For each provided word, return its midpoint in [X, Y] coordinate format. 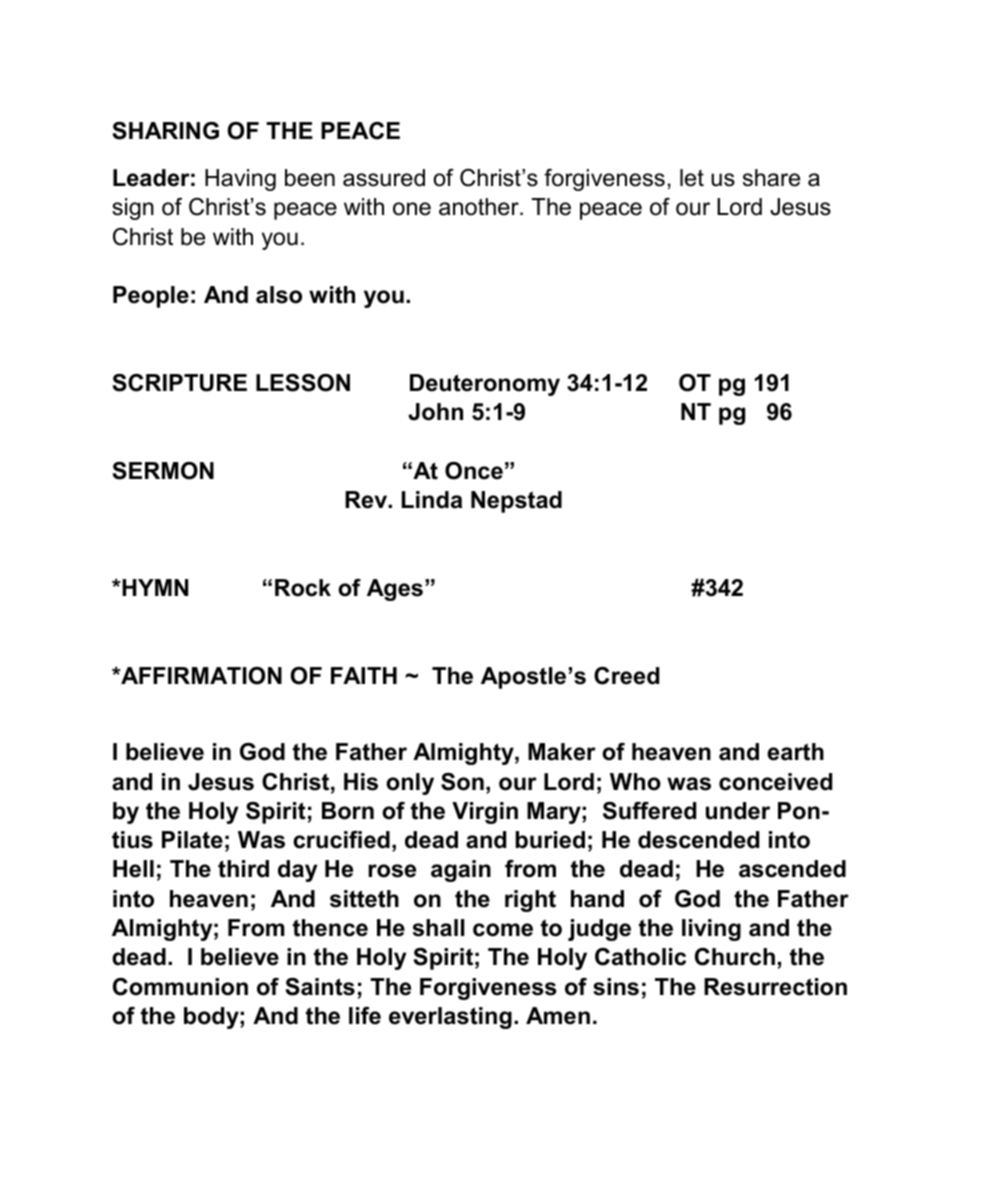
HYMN [154, 587]
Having [240, 180]
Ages [395, 590]
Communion [180, 987]
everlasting [450, 1018]
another [480, 207]
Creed [626, 676]
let [692, 178]
